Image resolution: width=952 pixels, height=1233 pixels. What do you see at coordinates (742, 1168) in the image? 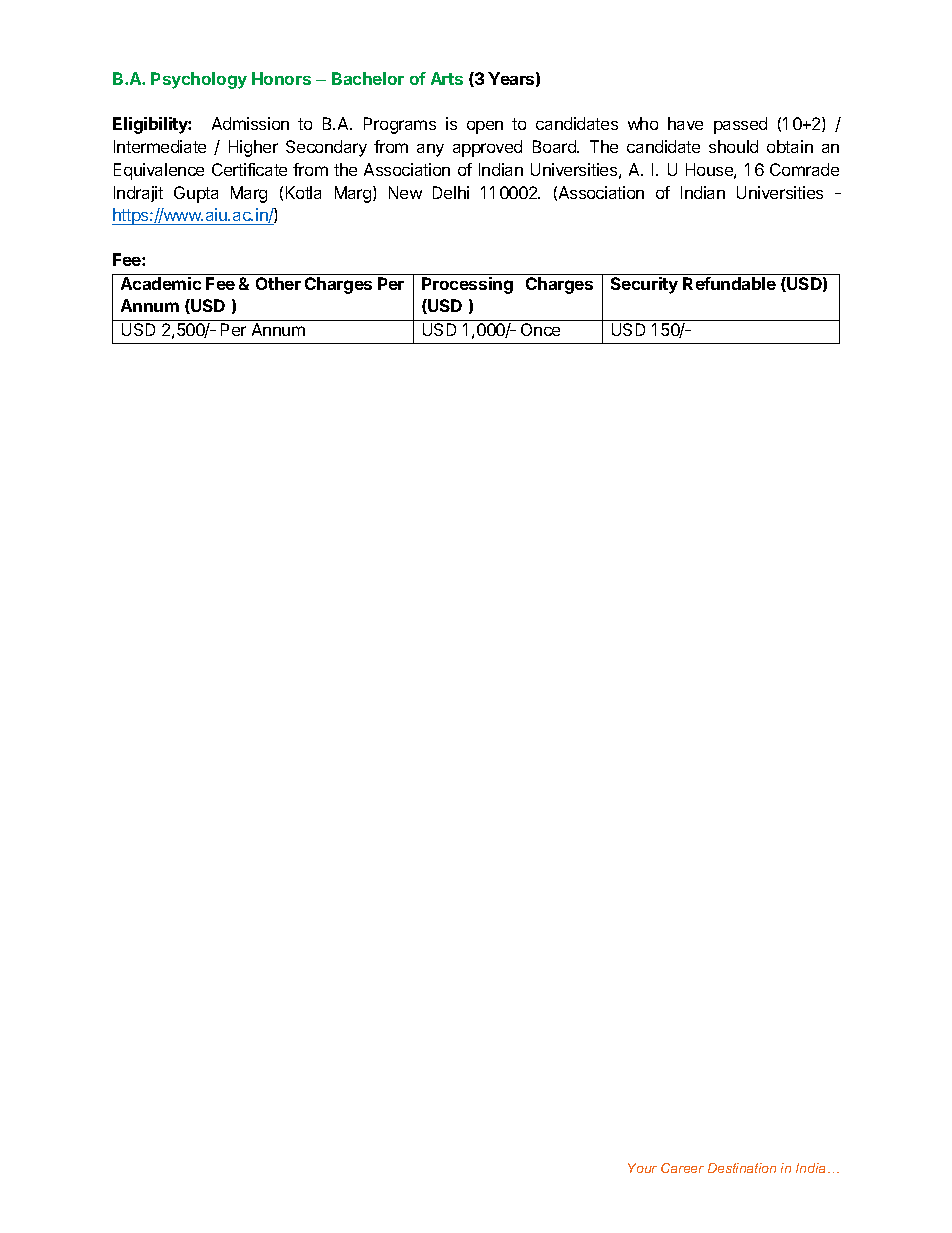
I see `Destination` at bounding box center [742, 1168].
